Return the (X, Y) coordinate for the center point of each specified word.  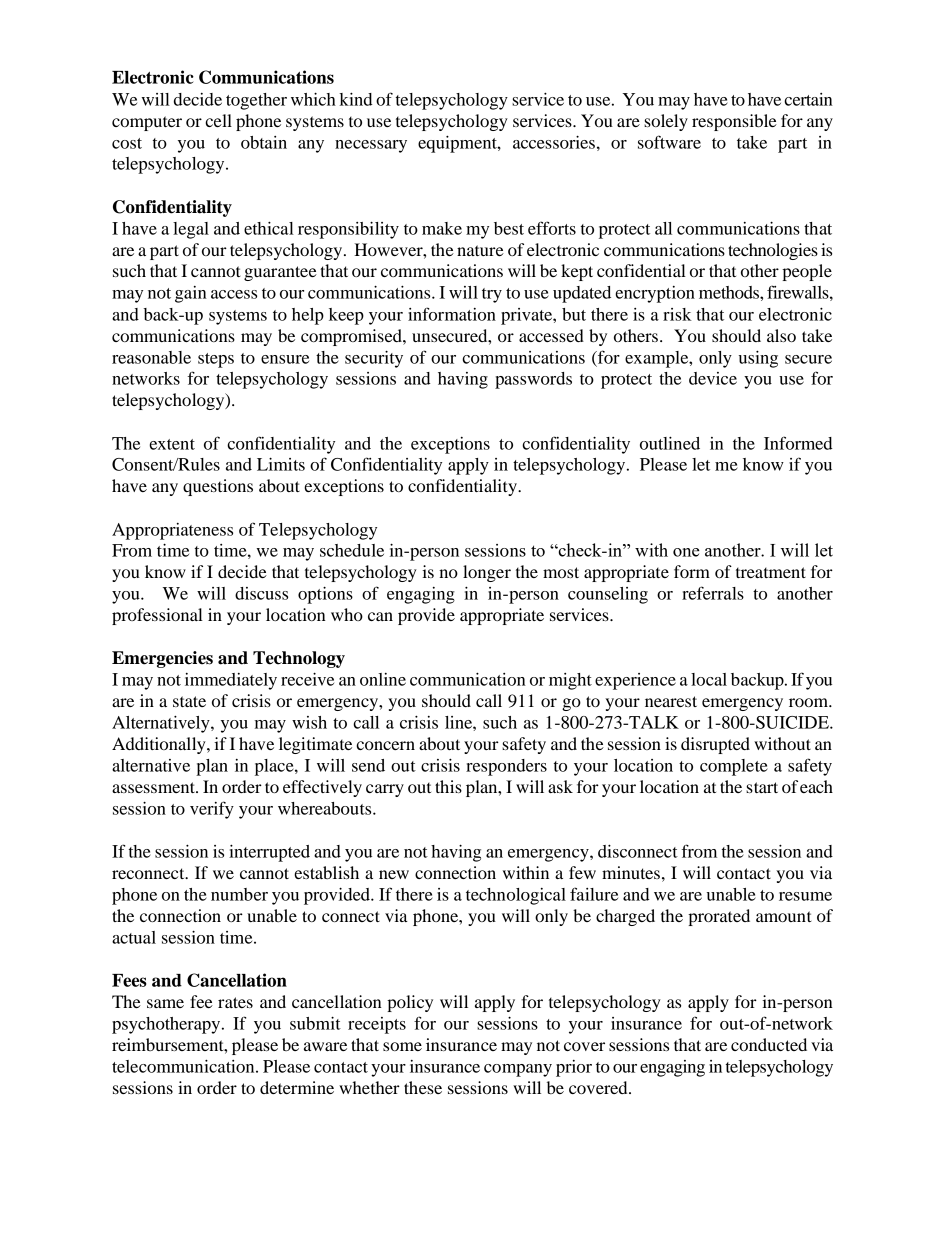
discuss (261, 593)
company (518, 1070)
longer (487, 573)
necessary (371, 146)
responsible (734, 122)
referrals (713, 593)
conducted (769, 1044)
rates (235, 1002)
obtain (264, 142)
